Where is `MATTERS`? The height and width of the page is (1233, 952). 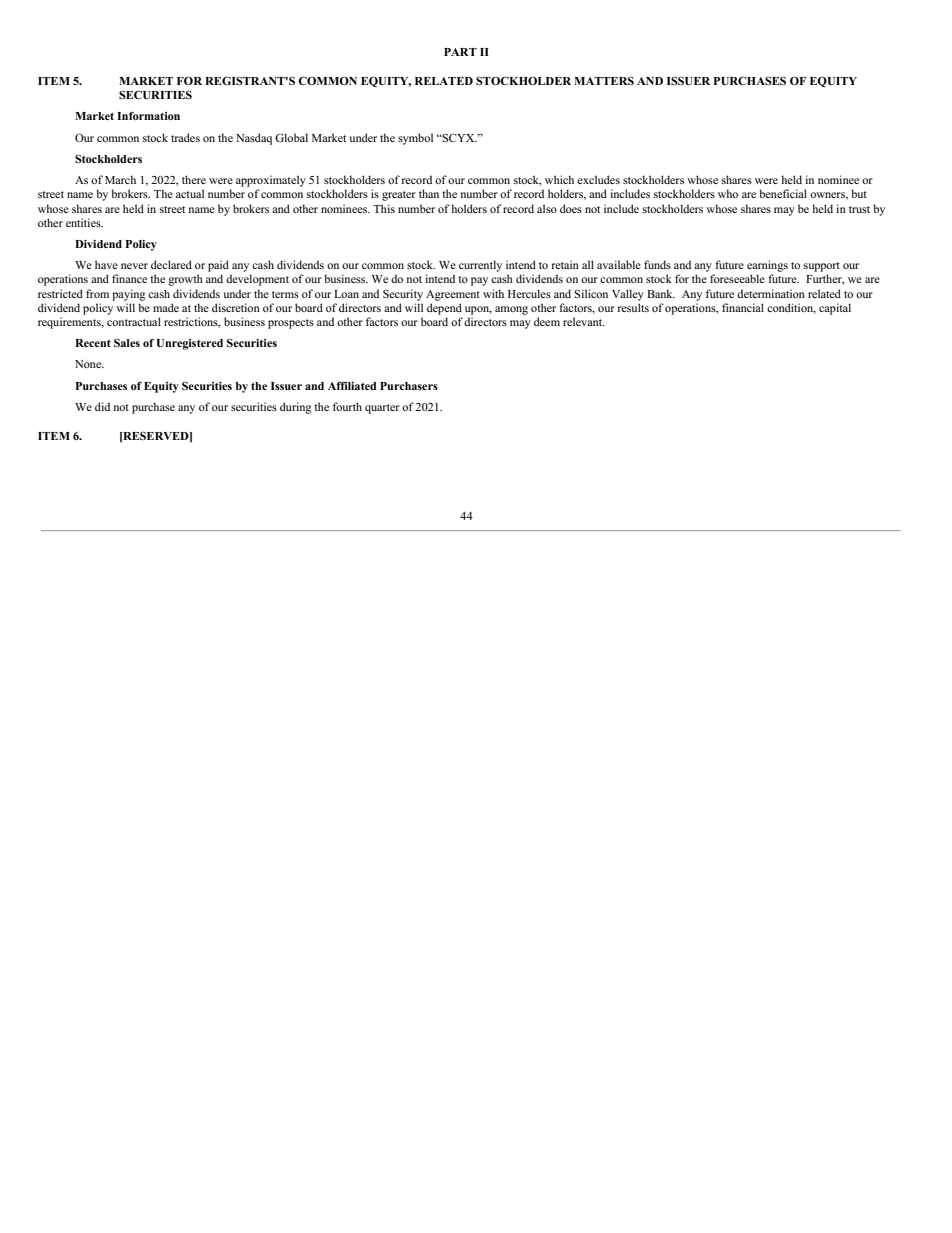
MATTERS is located at coordinates (604, 80).
